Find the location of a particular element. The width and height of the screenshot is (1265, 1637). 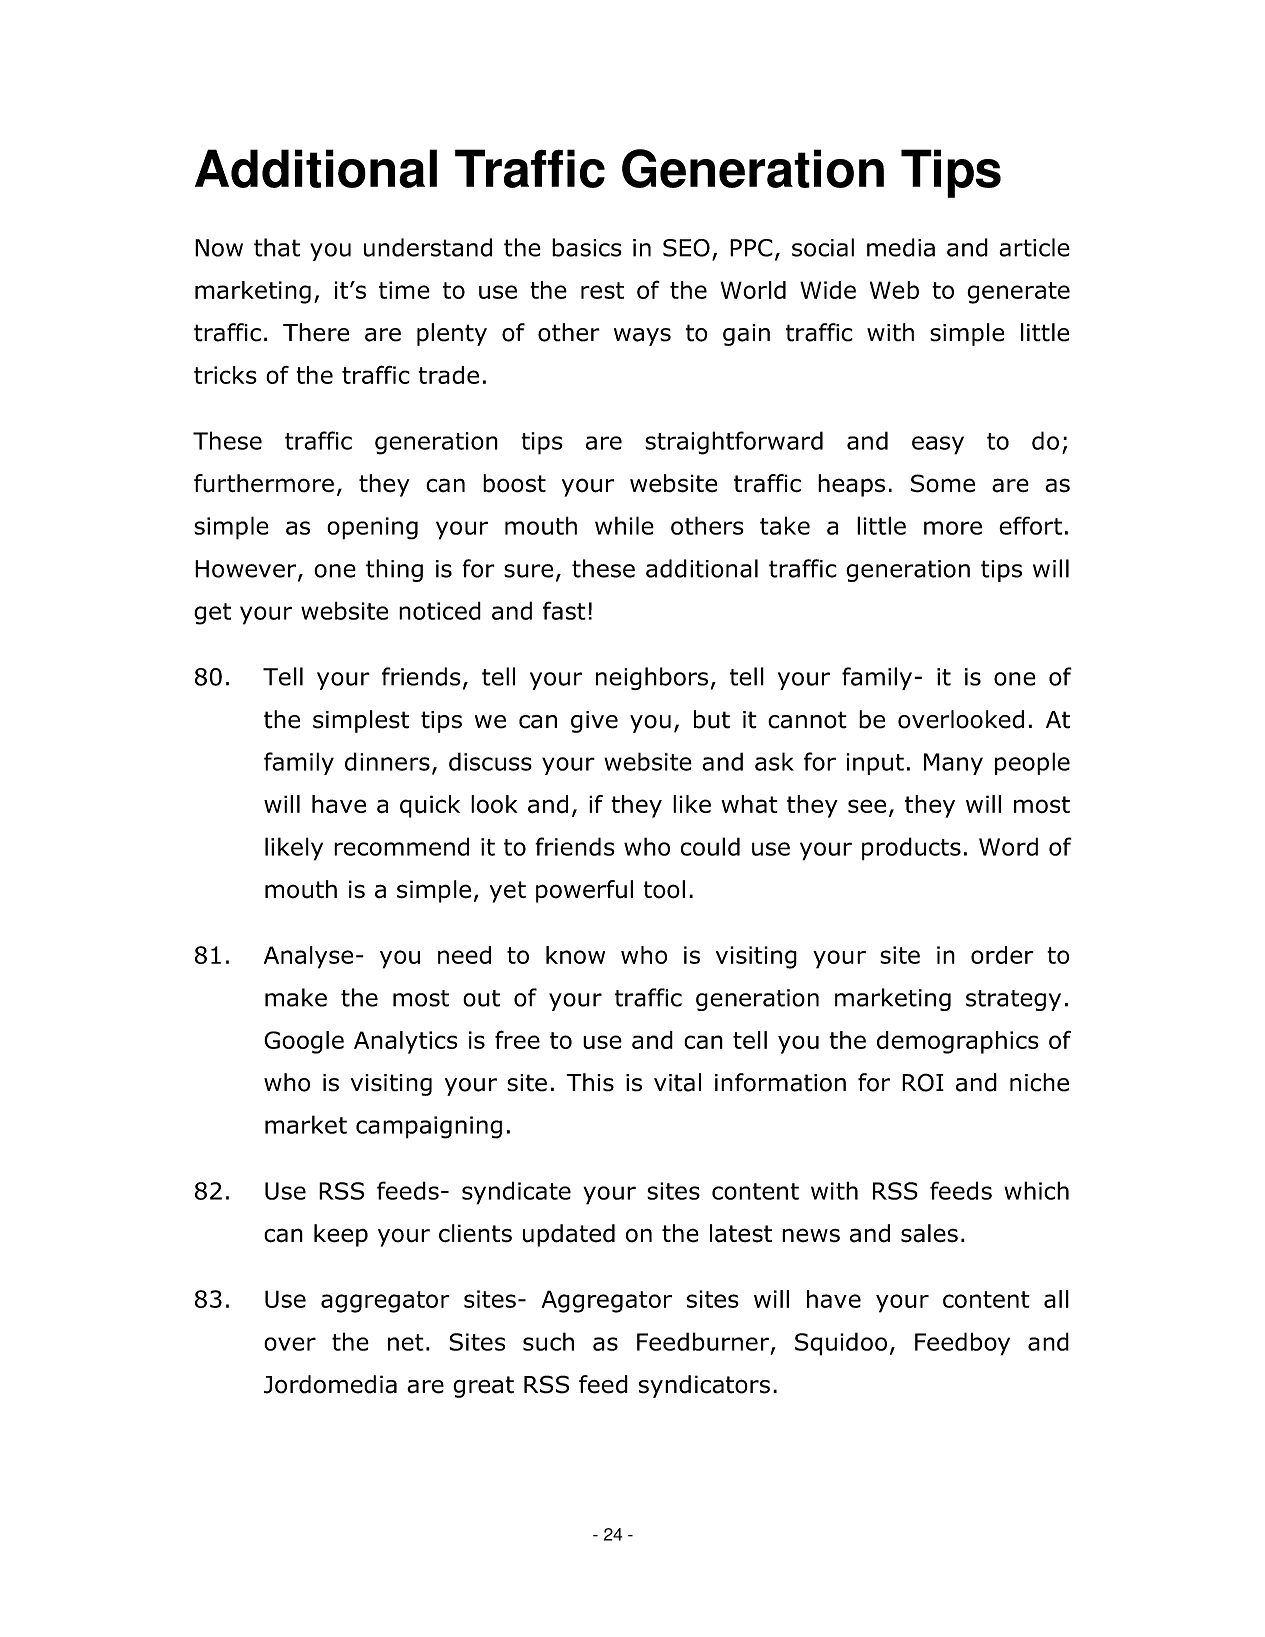

strategy is located at coordinates (1013, 1000).
